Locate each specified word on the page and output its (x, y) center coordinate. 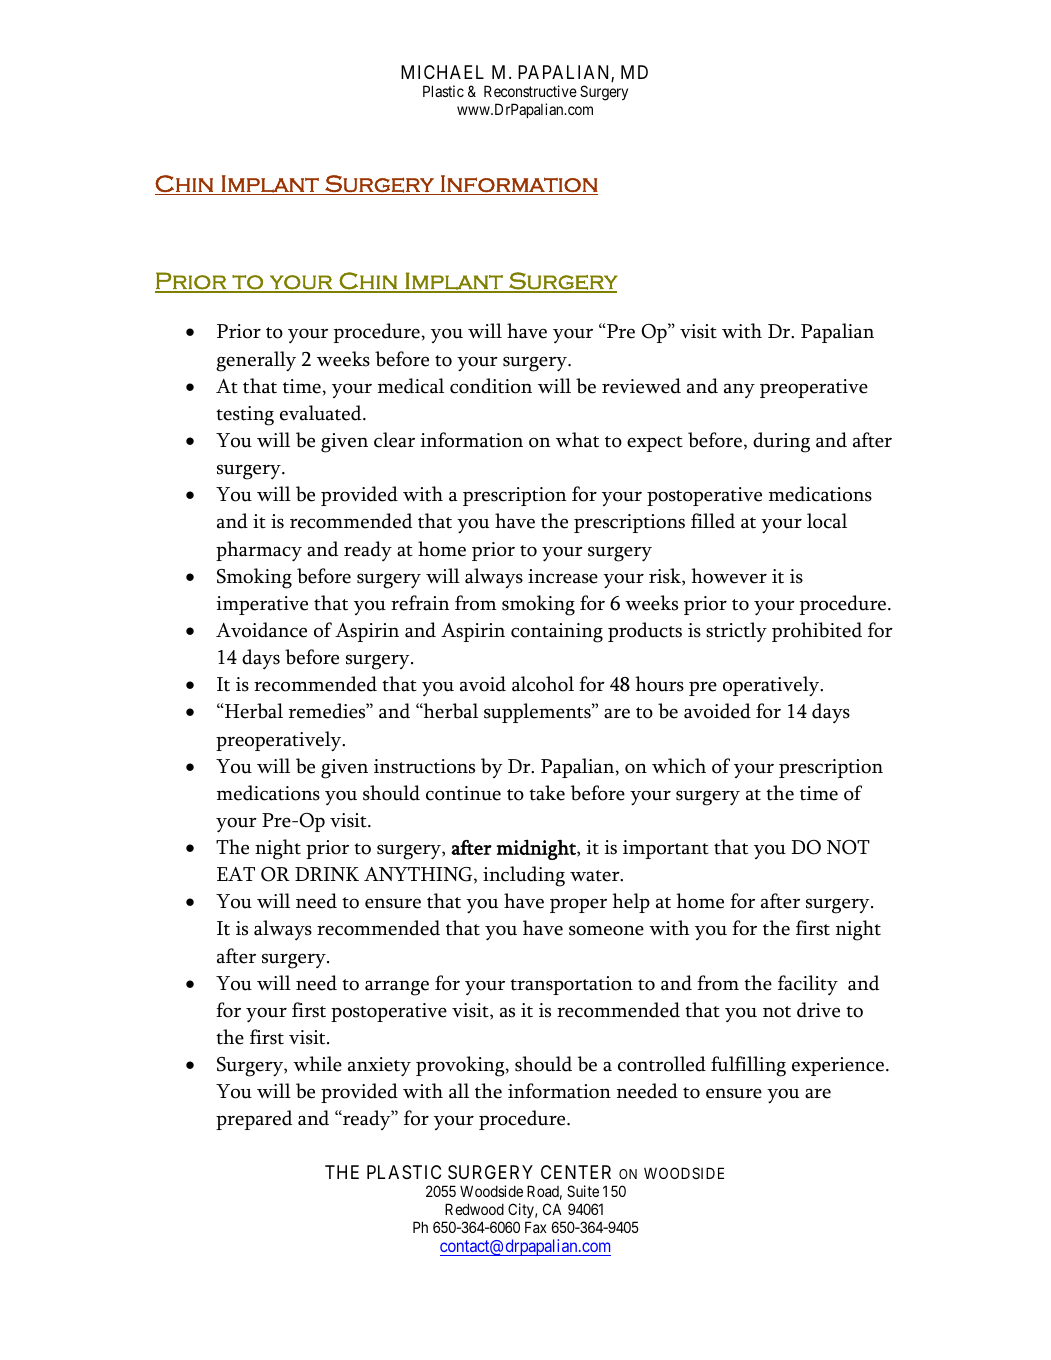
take (547, 793)
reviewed (641, 386)
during (781, 442)
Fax (536, 1227)
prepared (254, 1120)
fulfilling (748, 1066)
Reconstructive (530, 91)
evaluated (322, 413)
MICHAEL (442, 72)
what (577, 440)
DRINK (327, 874)
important (666, 849)
